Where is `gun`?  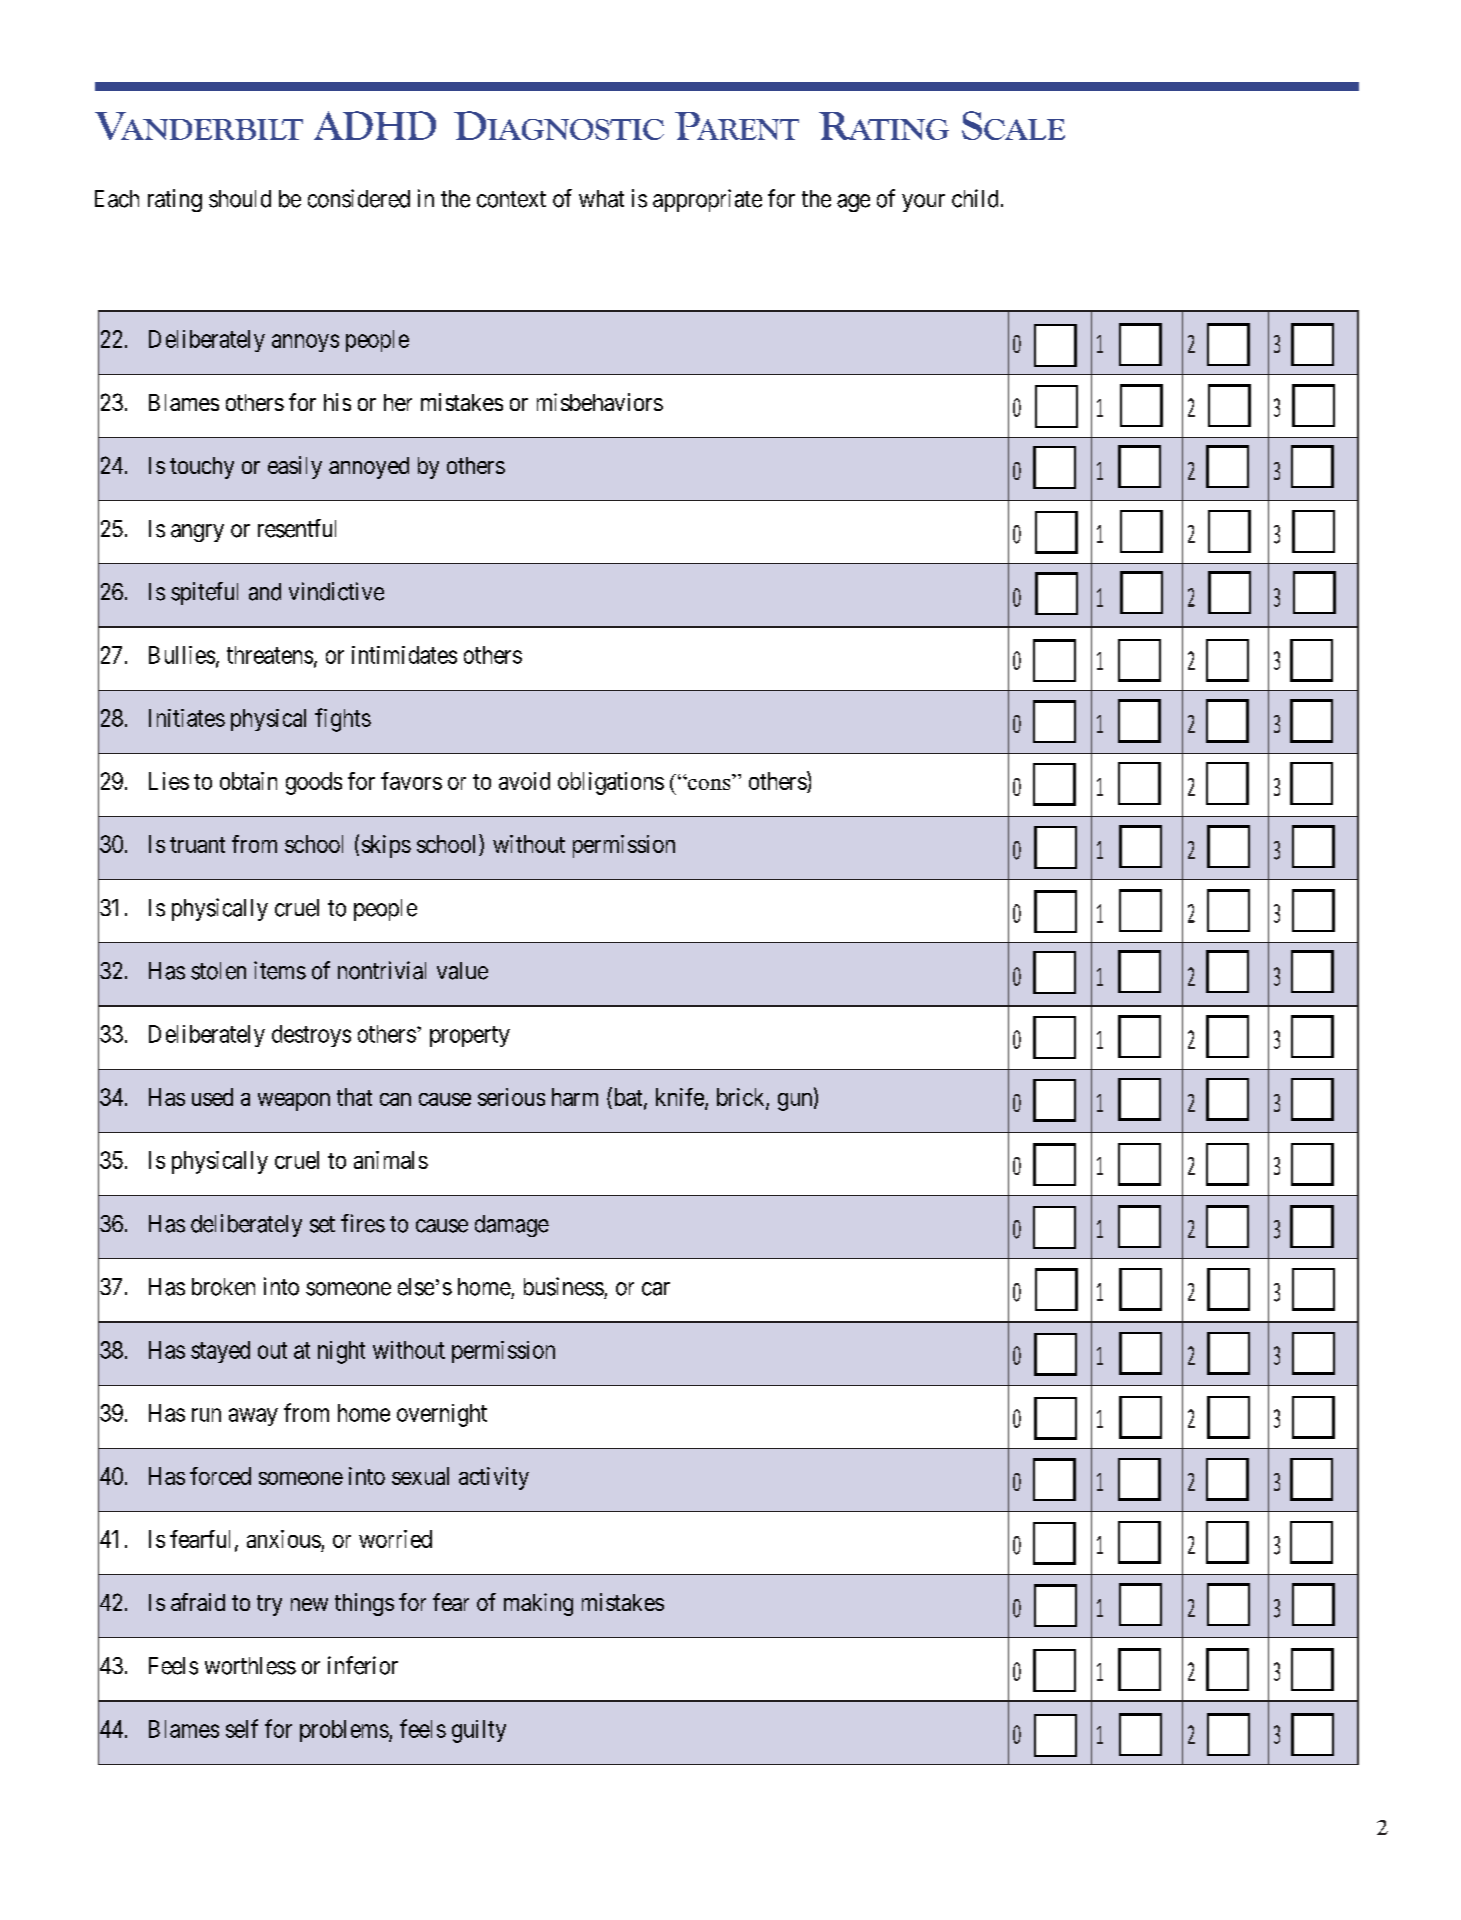
gun is located at coordinates (796, 1102).
